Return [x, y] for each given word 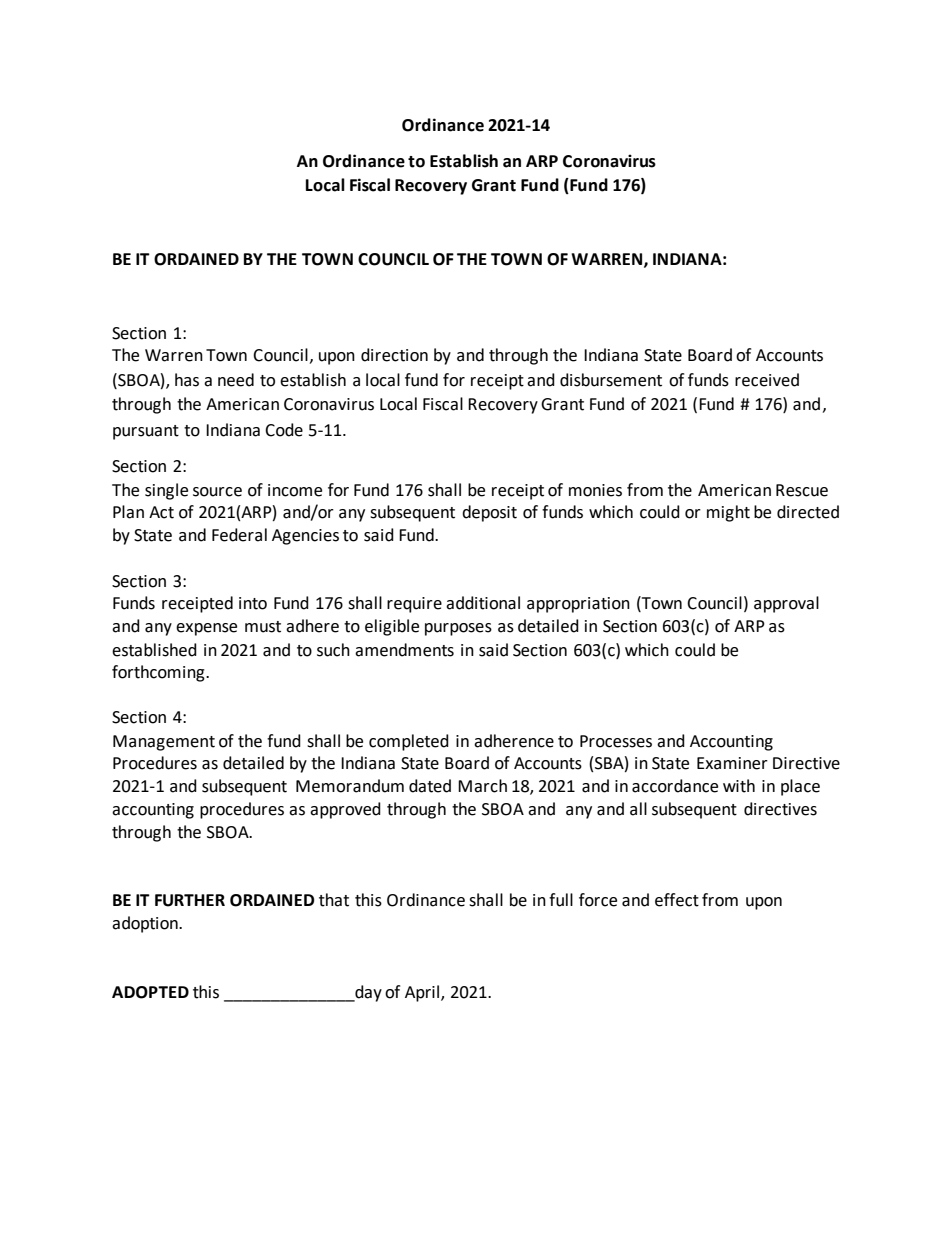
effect [677, 900]
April [423, 993]
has [187, 380]
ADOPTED [150, 992]
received [767, 380]
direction [394, 355]
